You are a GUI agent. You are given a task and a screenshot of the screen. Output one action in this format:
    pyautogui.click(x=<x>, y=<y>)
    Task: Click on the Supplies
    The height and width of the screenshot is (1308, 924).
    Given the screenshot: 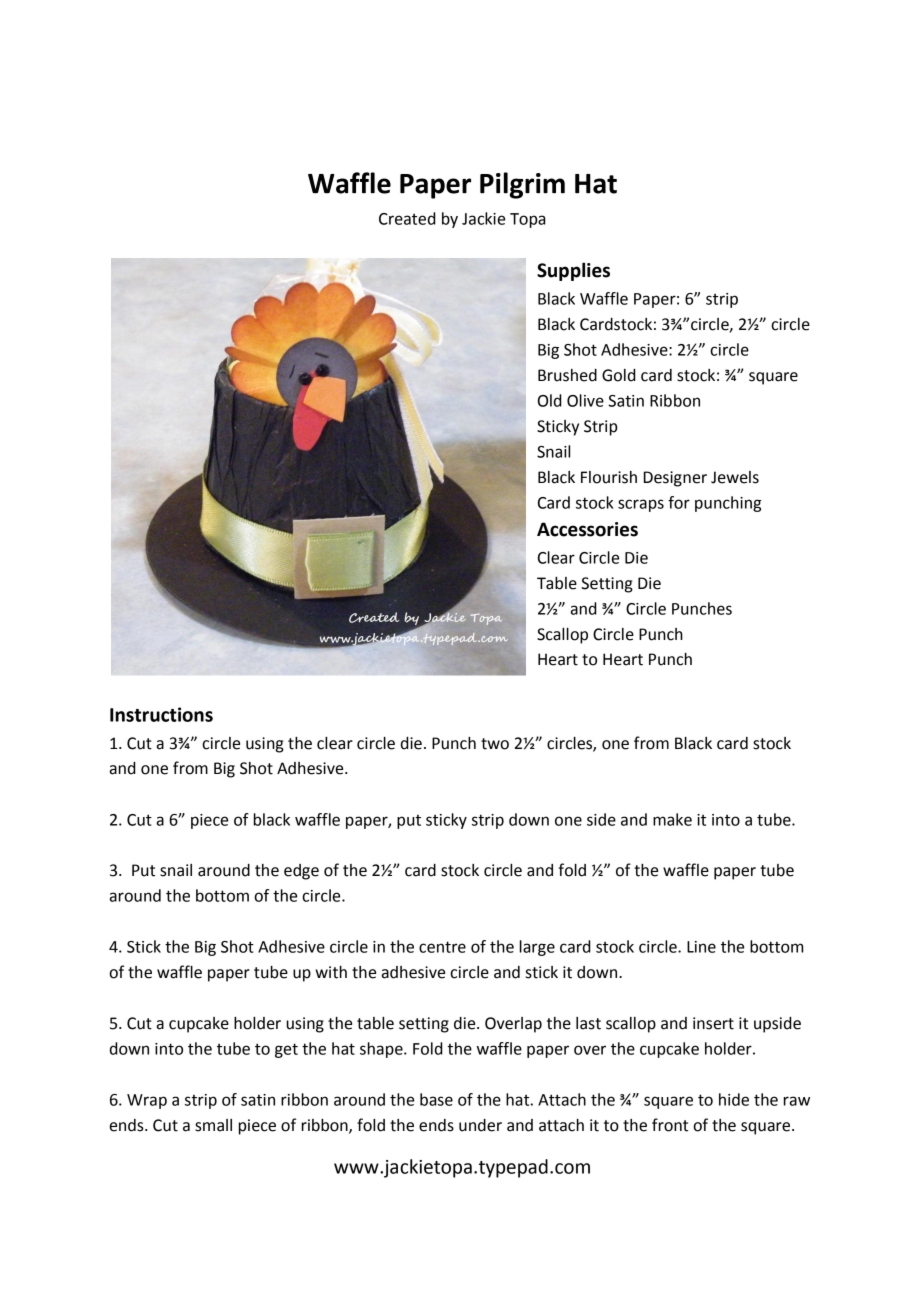 What is the action you would take?
    pyautogui.click(x=573, y=271)
